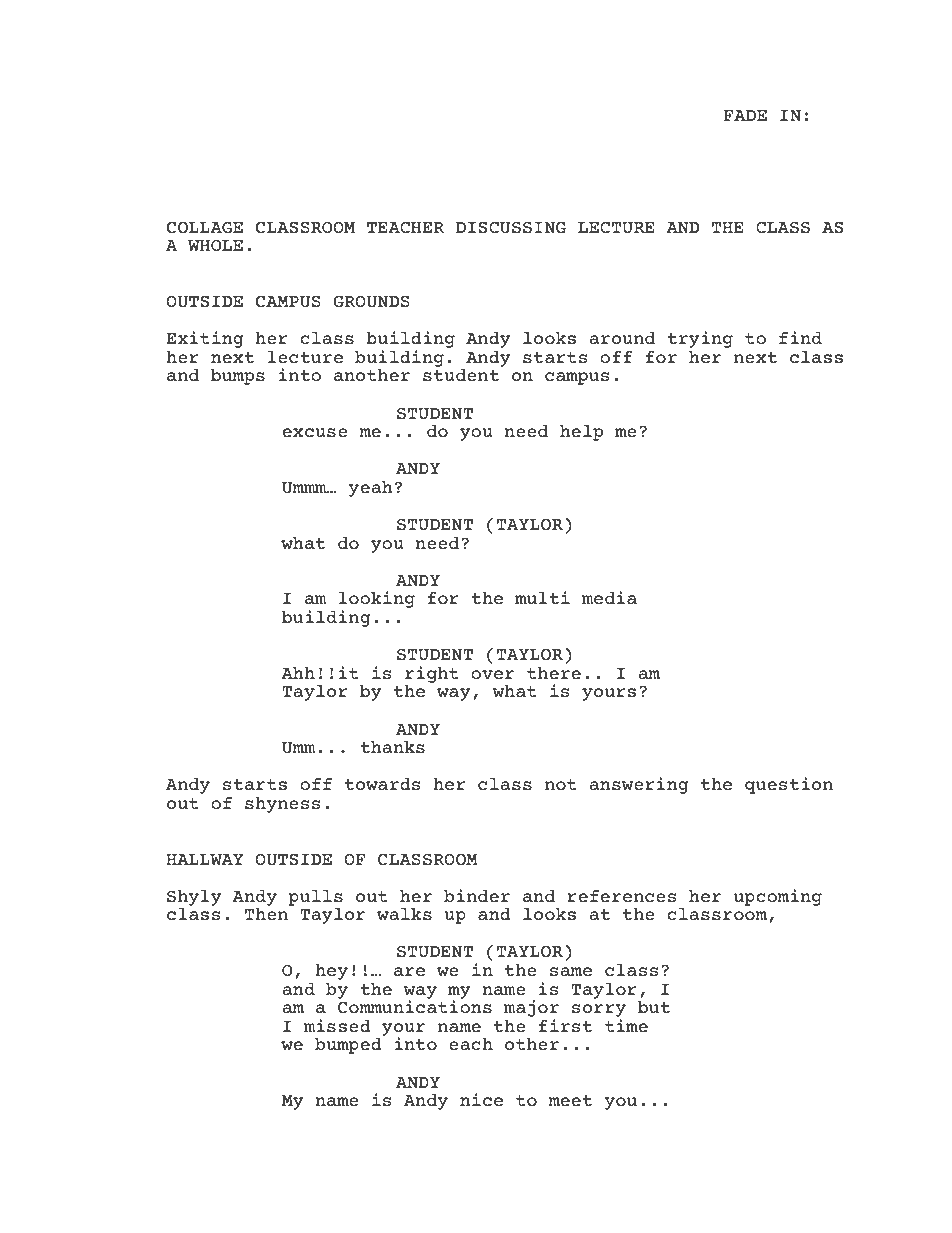  I want to click on thanks, so click(392, 747).
